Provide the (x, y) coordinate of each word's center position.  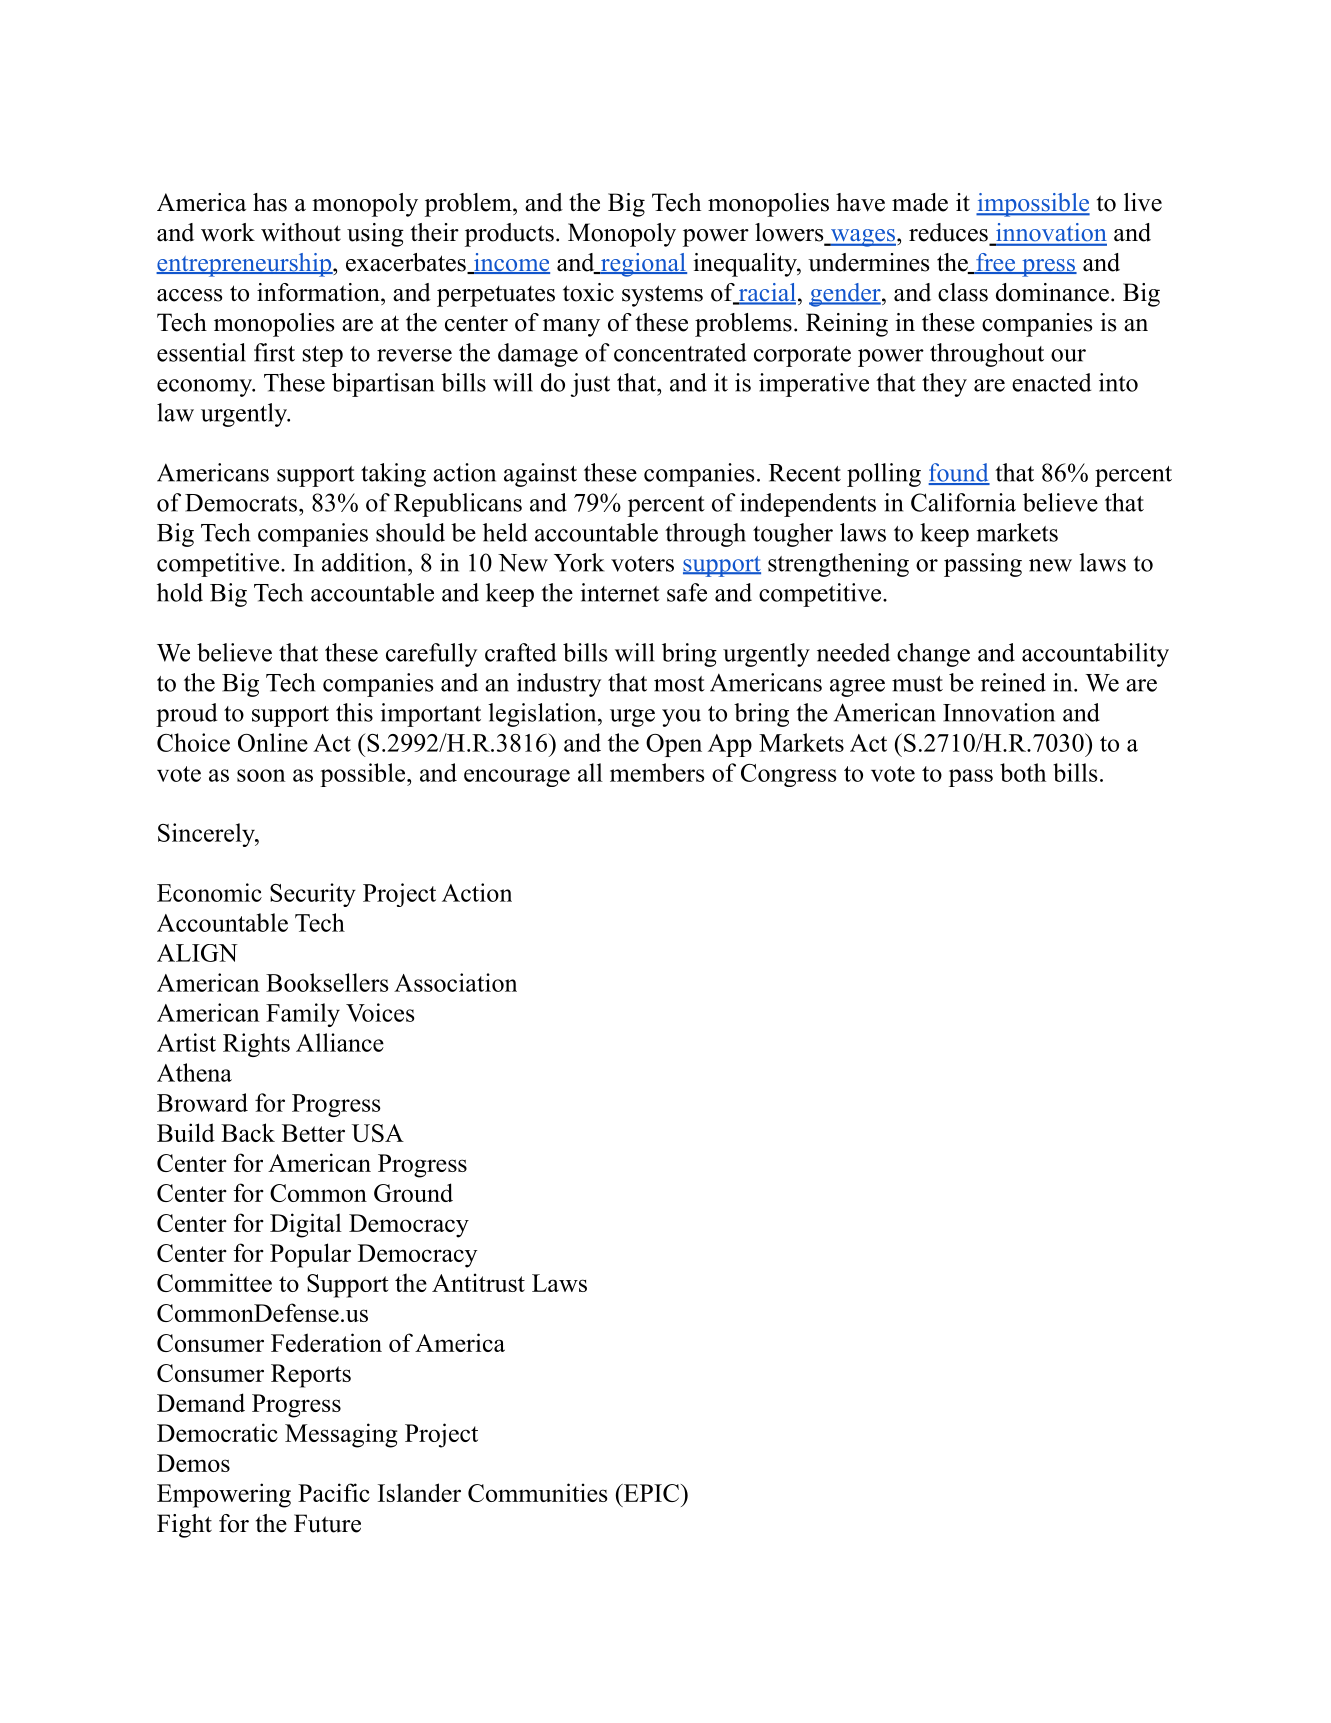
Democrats (241, 503)
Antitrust (478, 1282)
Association (455, 982)
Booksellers (327, 982)
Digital (306, 1225)
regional (642, 265)
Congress (789, 775)
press (1048, 268)
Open (674, 745)
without (301, 232)
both (1023, 772)
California (963, 502)
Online (273, 742)
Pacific (334, 1492)
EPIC (650, 1493)
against (540, 475)
